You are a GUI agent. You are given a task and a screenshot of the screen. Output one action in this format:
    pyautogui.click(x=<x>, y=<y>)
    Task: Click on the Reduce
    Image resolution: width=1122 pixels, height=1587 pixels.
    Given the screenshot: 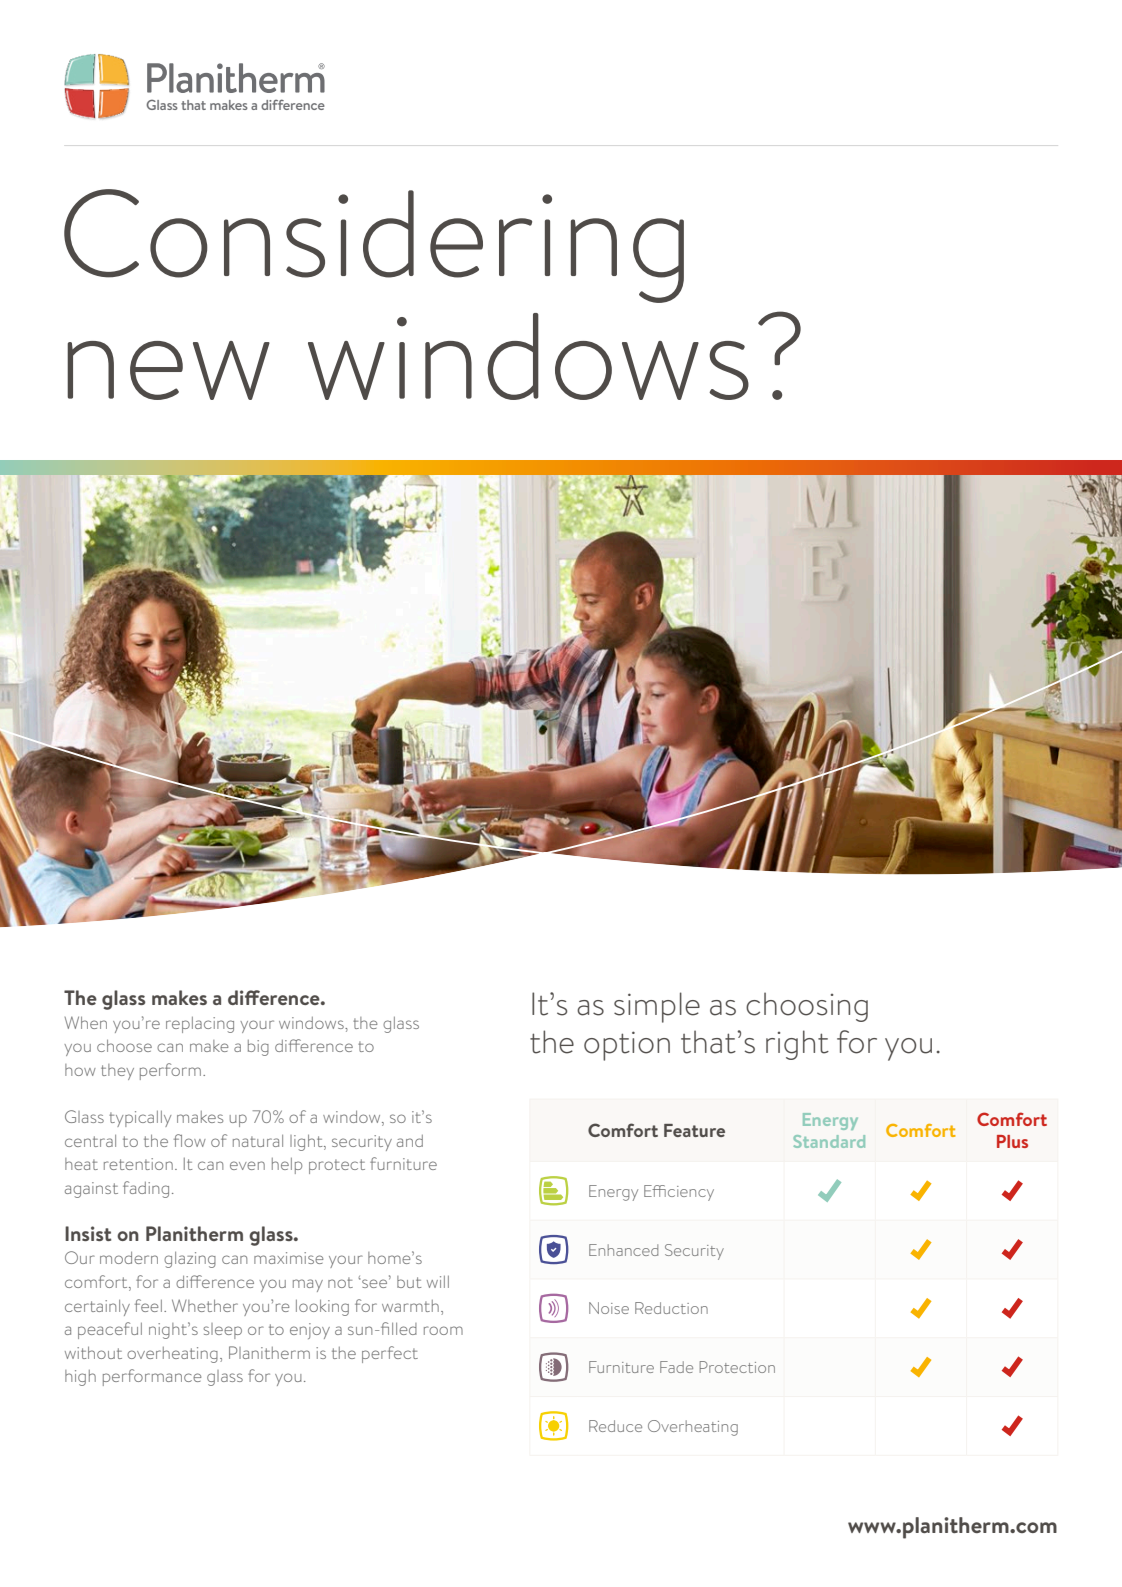 What is the action you would take?
    pyautogui.click(x=615, y=1426)
